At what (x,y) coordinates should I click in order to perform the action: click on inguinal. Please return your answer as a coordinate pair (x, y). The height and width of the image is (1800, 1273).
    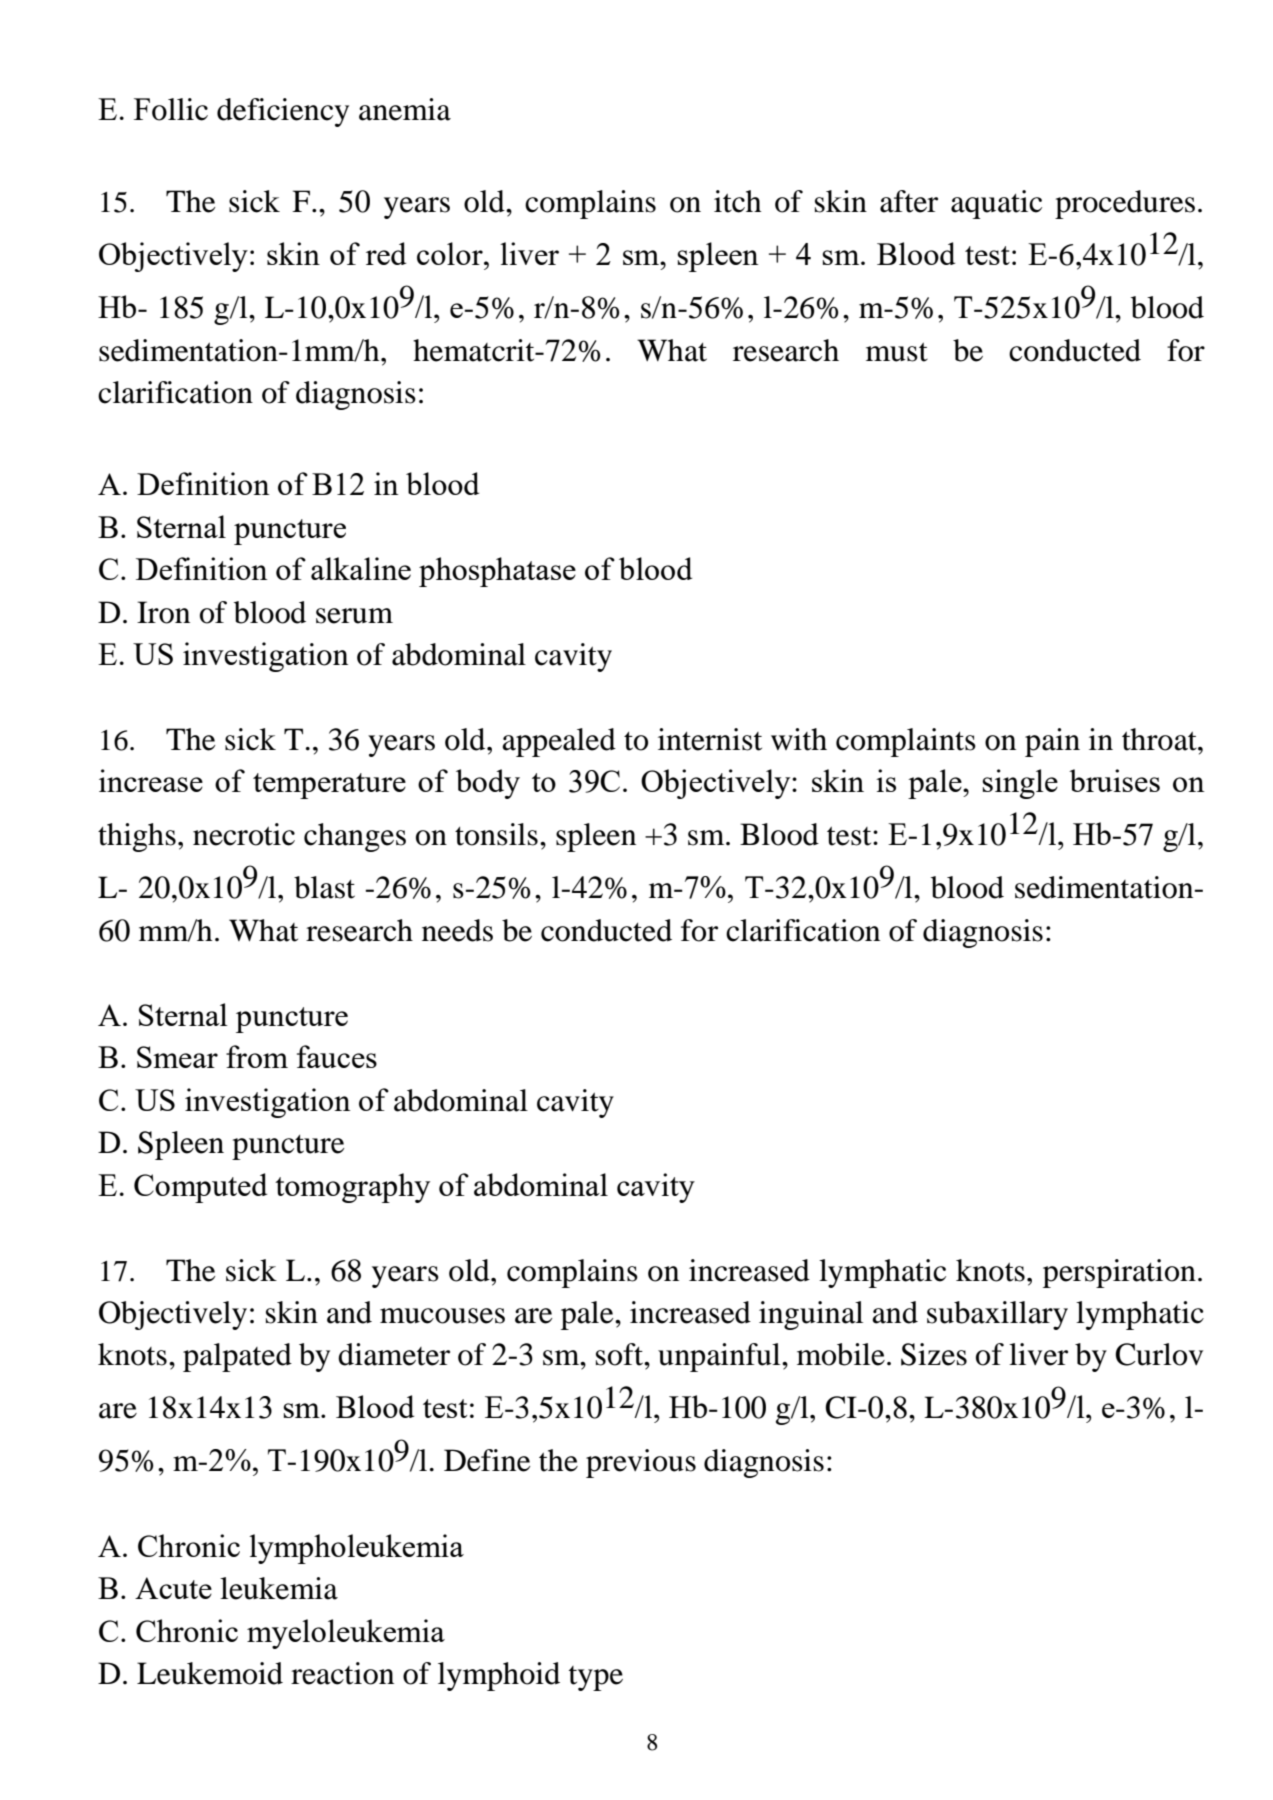
    Looking at the image, I should click on (811, 1315).
